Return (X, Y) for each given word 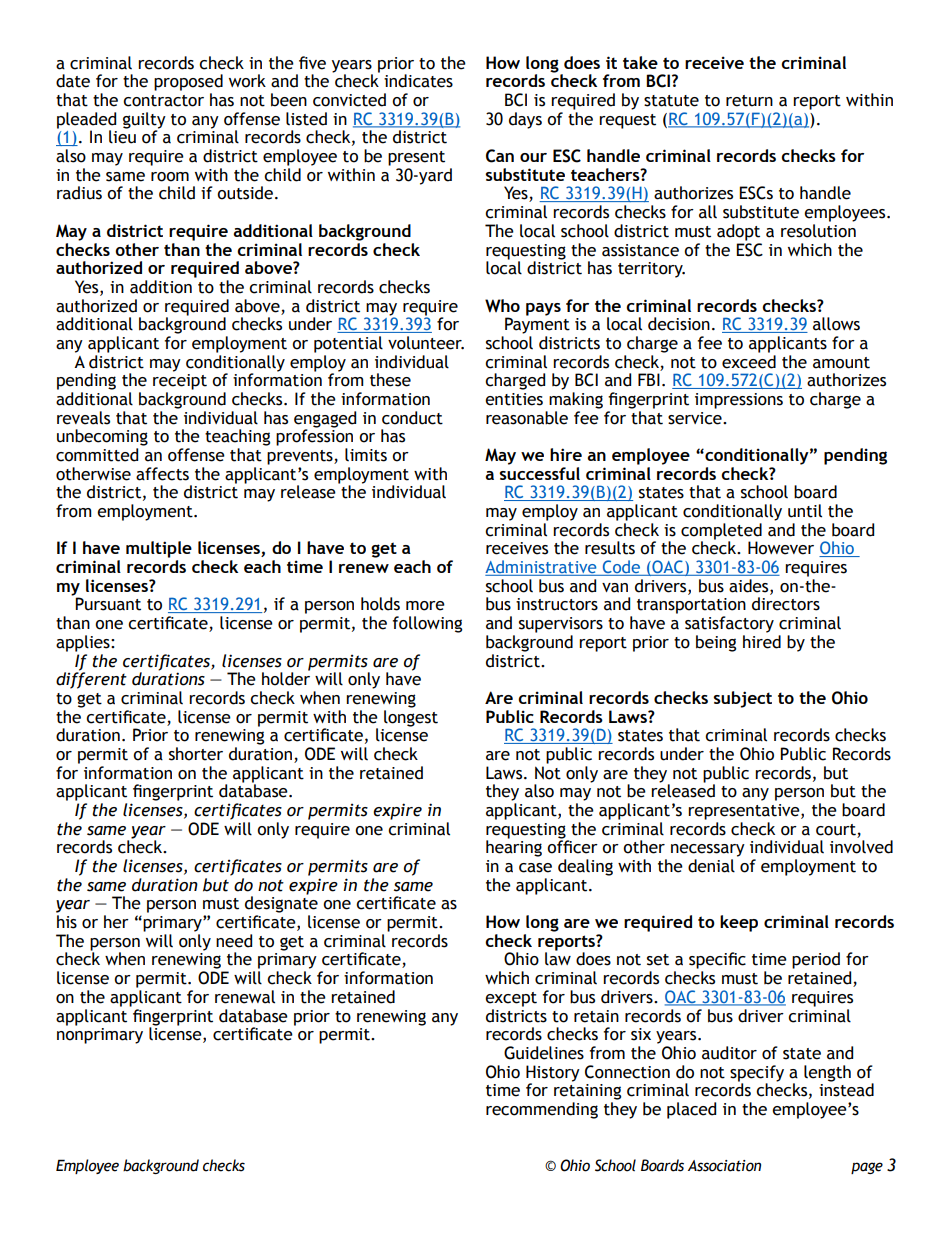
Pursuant (108, 604)
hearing (514, 847)
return (749, 101)
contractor (163, 101)
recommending (542, 1110)
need (234, 941)
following (427, 624)
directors (786, 604)
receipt (180, 380)
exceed (749, 362)
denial (711, 866)
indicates (418, 81)
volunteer (426, 343)
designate (281, 903)
